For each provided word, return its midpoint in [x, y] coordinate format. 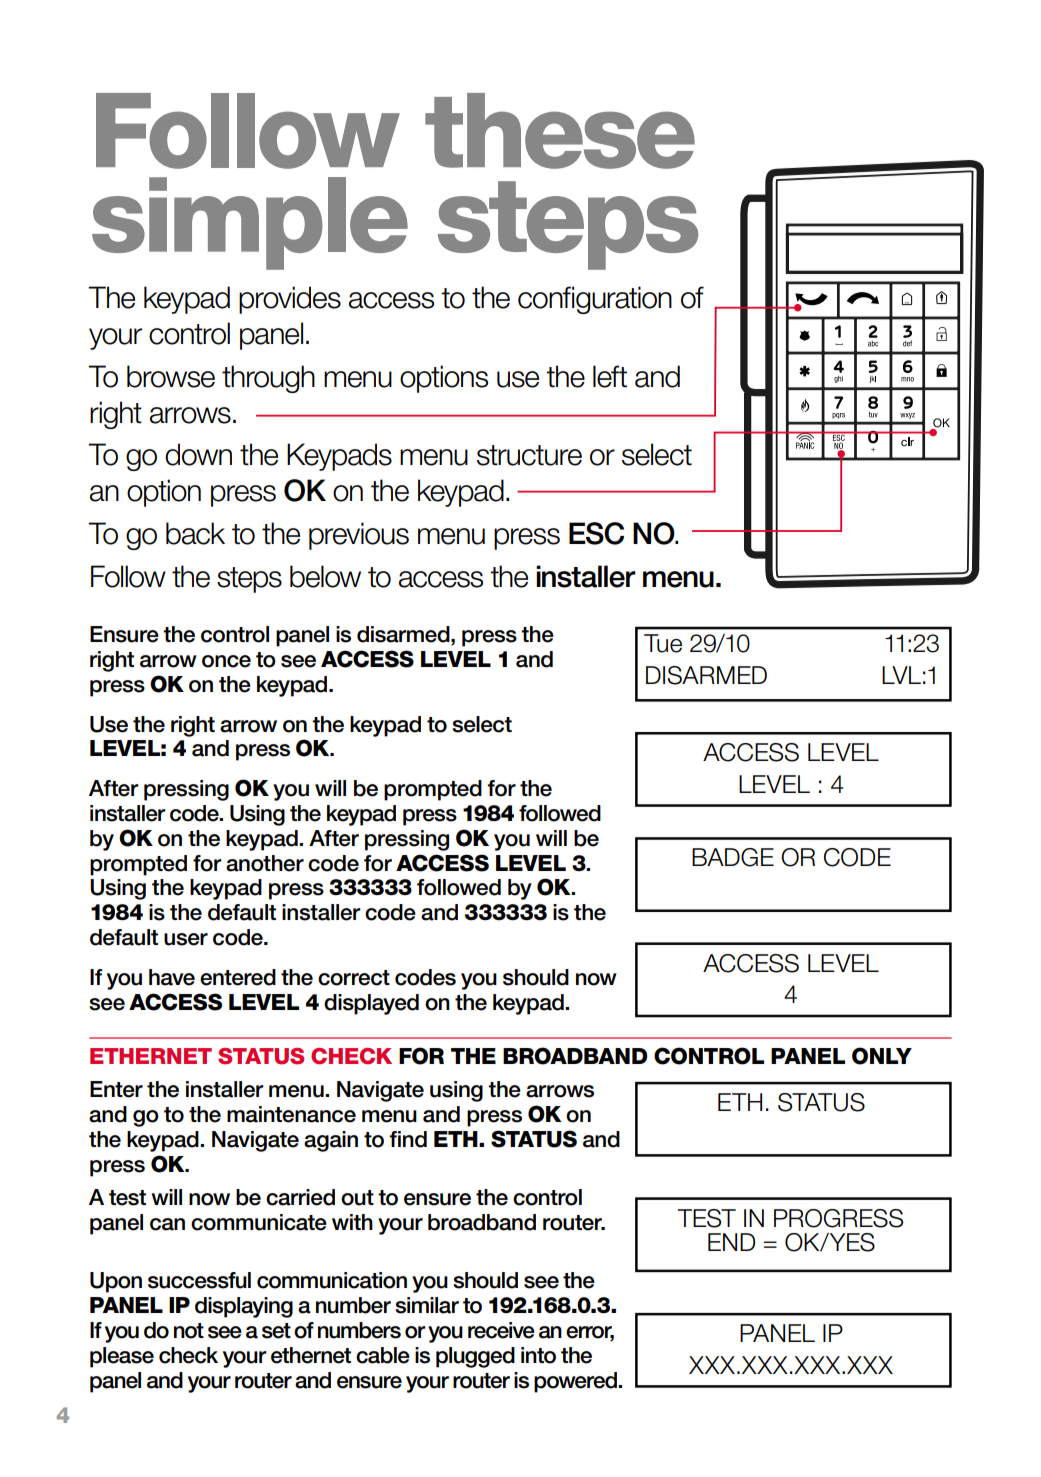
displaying [244, 1307]
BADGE [733, 857]
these [560, 131]
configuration [595, 300]
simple [250, 223]
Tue [663, 643]
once [226, 661]
